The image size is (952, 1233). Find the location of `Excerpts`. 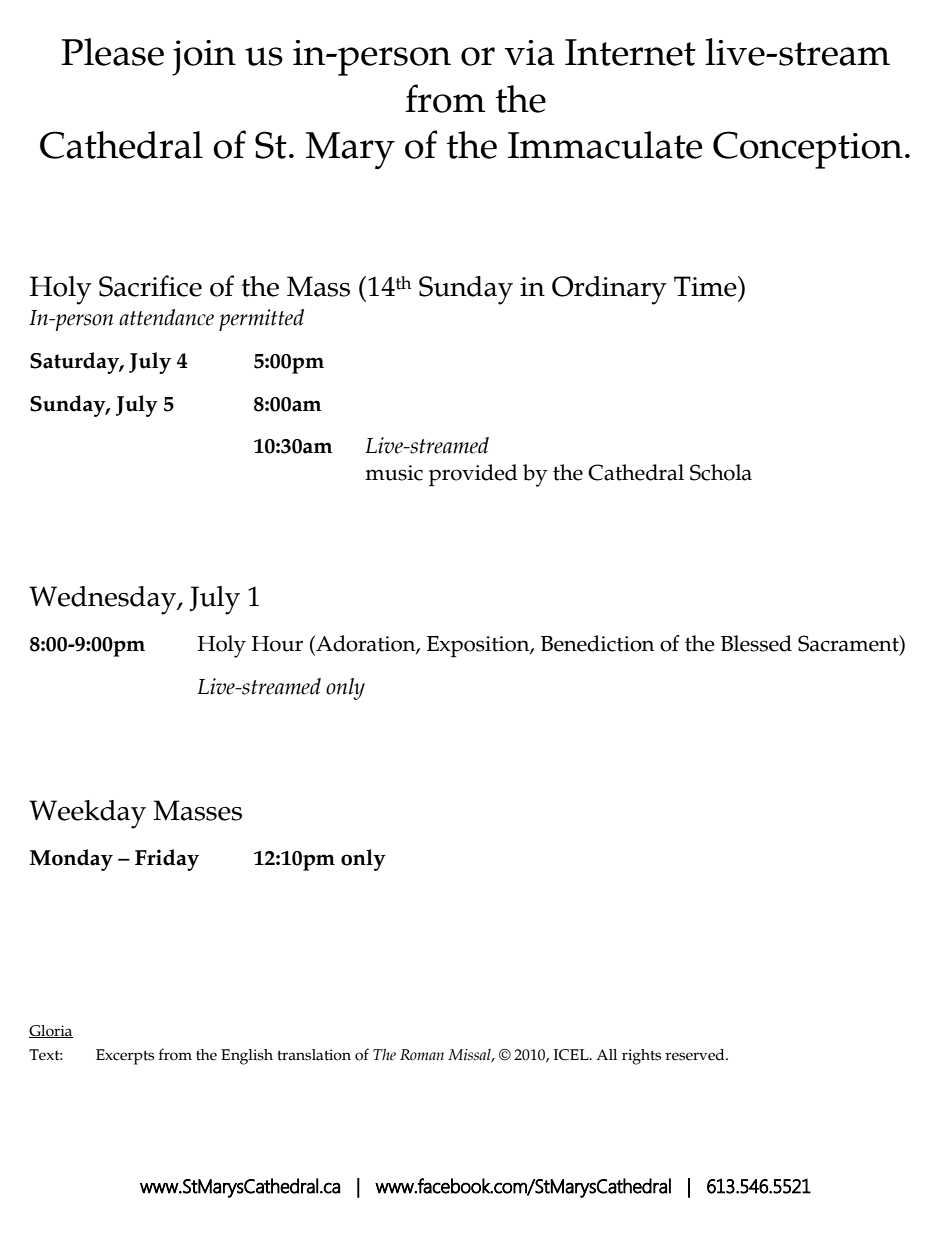

Excerpts is located at coordinates (125, 1057).
